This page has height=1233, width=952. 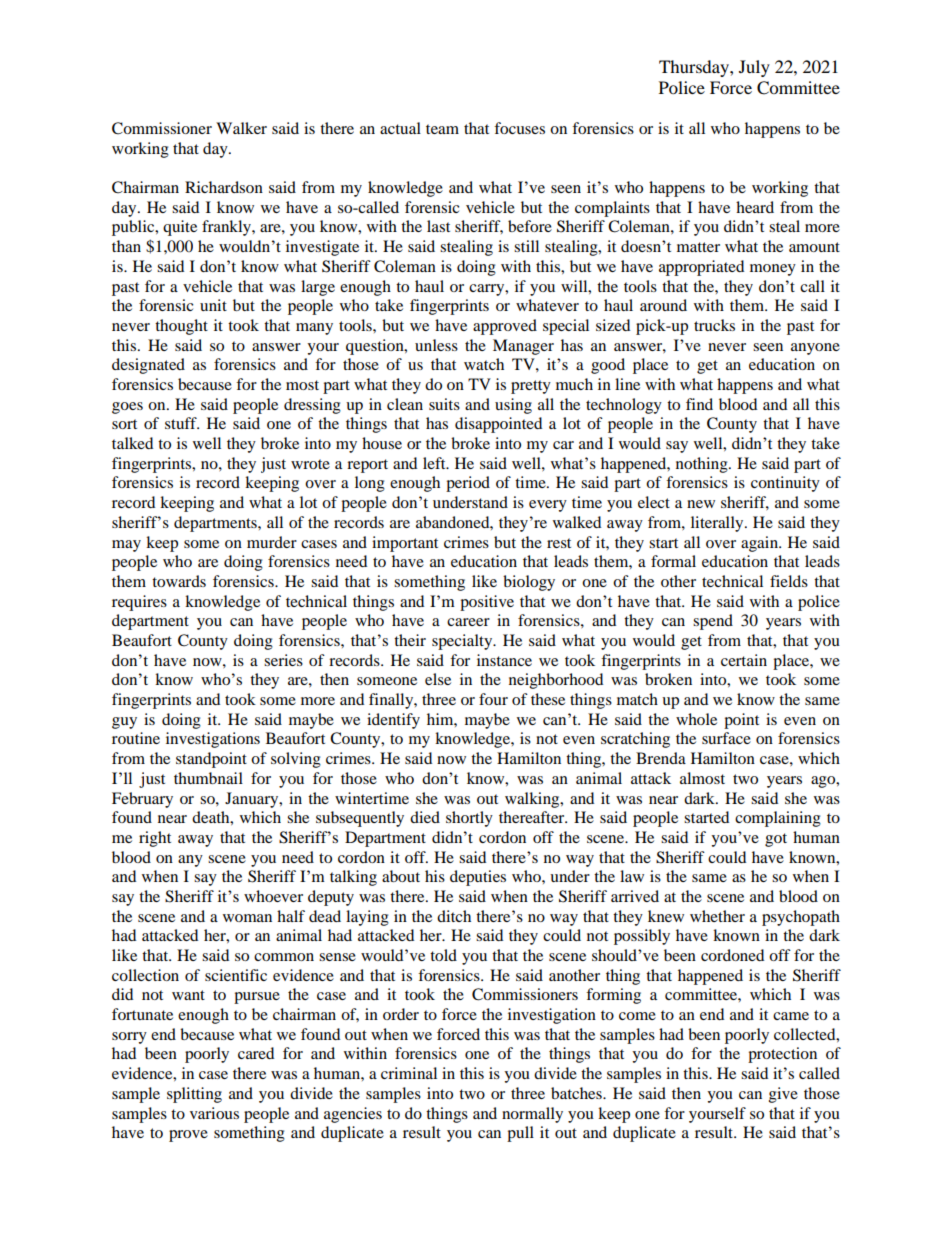 What do you see at coordinates (442, 129) in the page?
I see `team` at bounding box center [442, 129].
